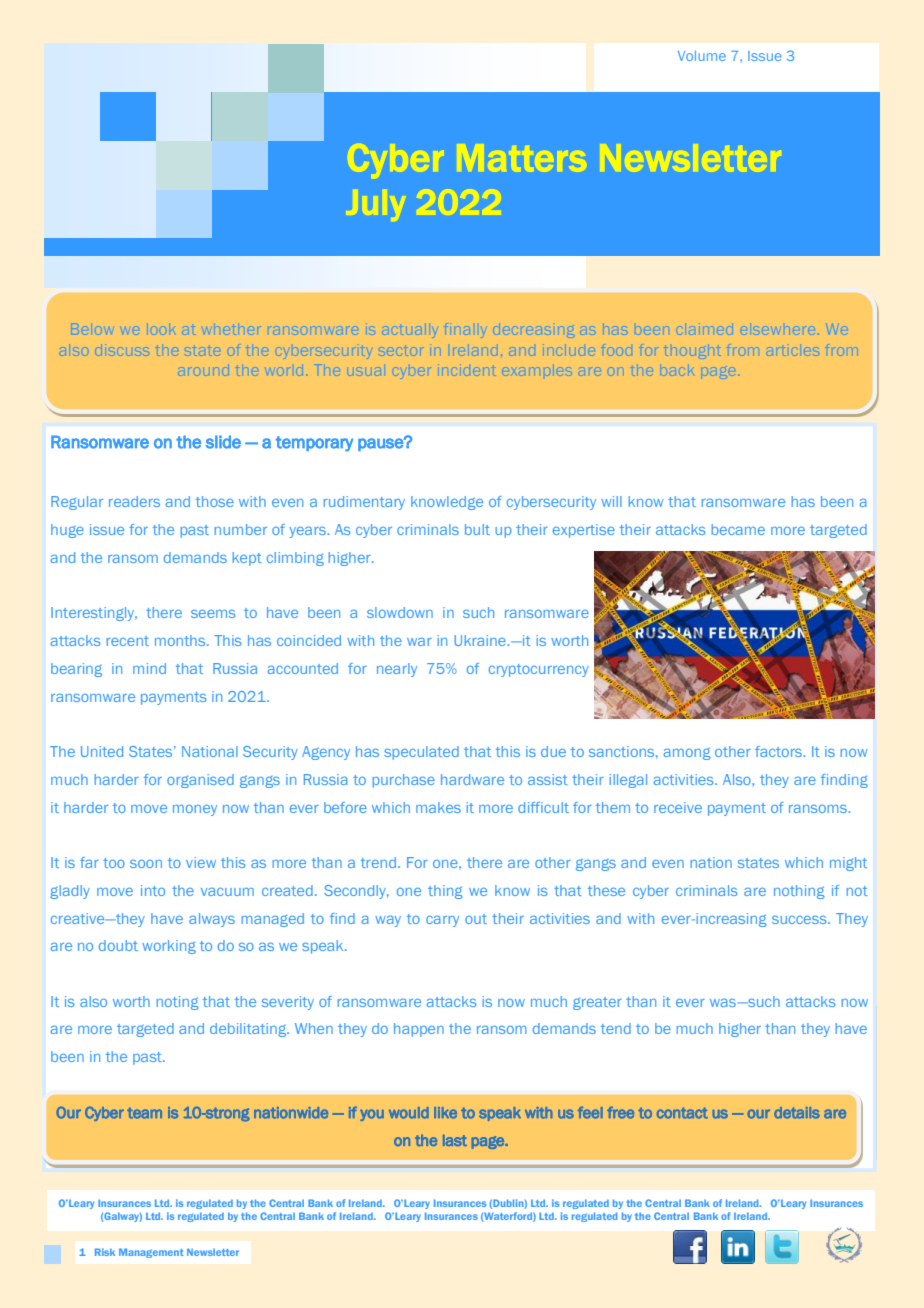  What do you see at coordinates (151, 1253) in the screenshot?
I see `Management` at bounding box center [151, 1253].
